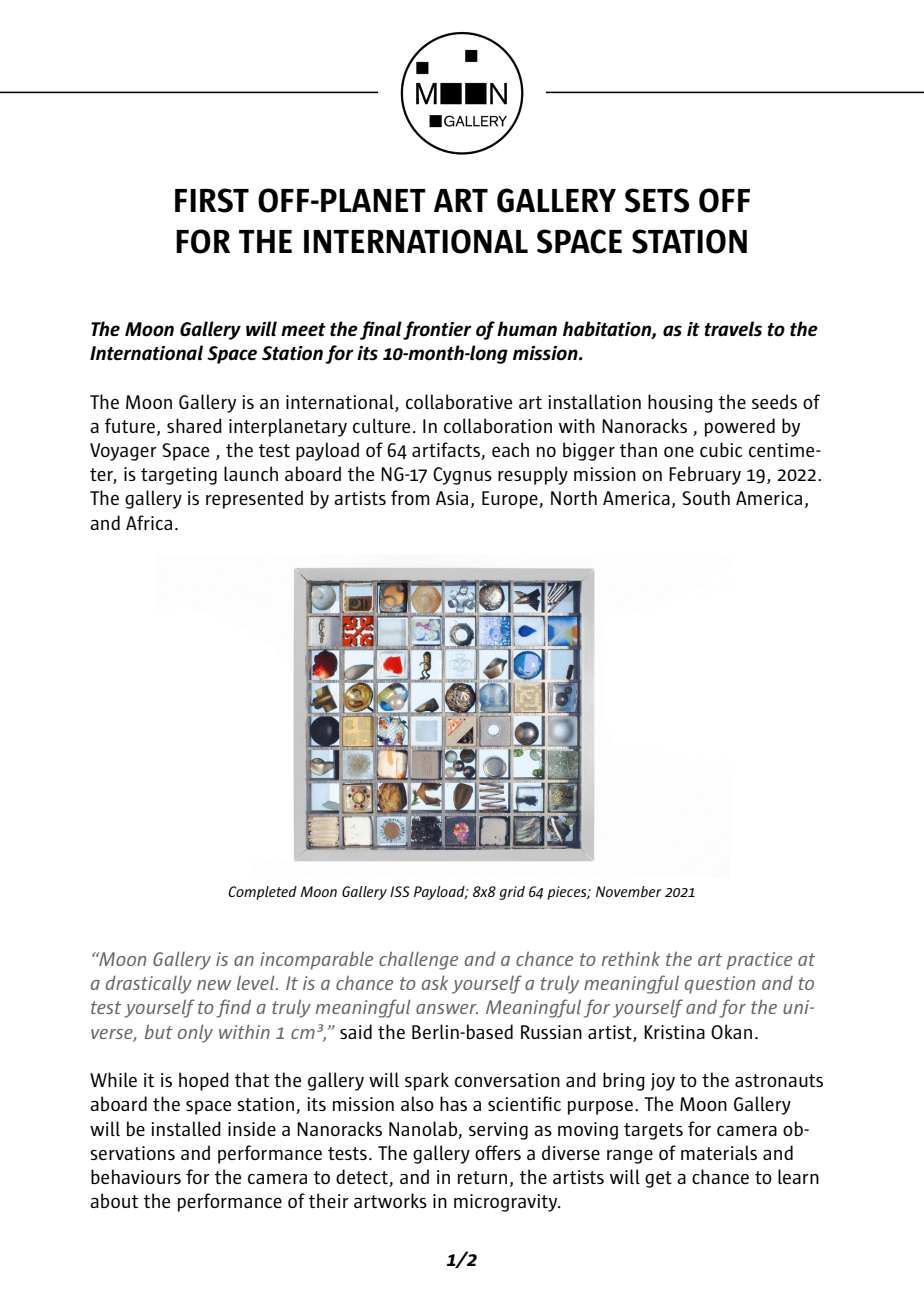  I want to click on frontier, so click(437, 330).
